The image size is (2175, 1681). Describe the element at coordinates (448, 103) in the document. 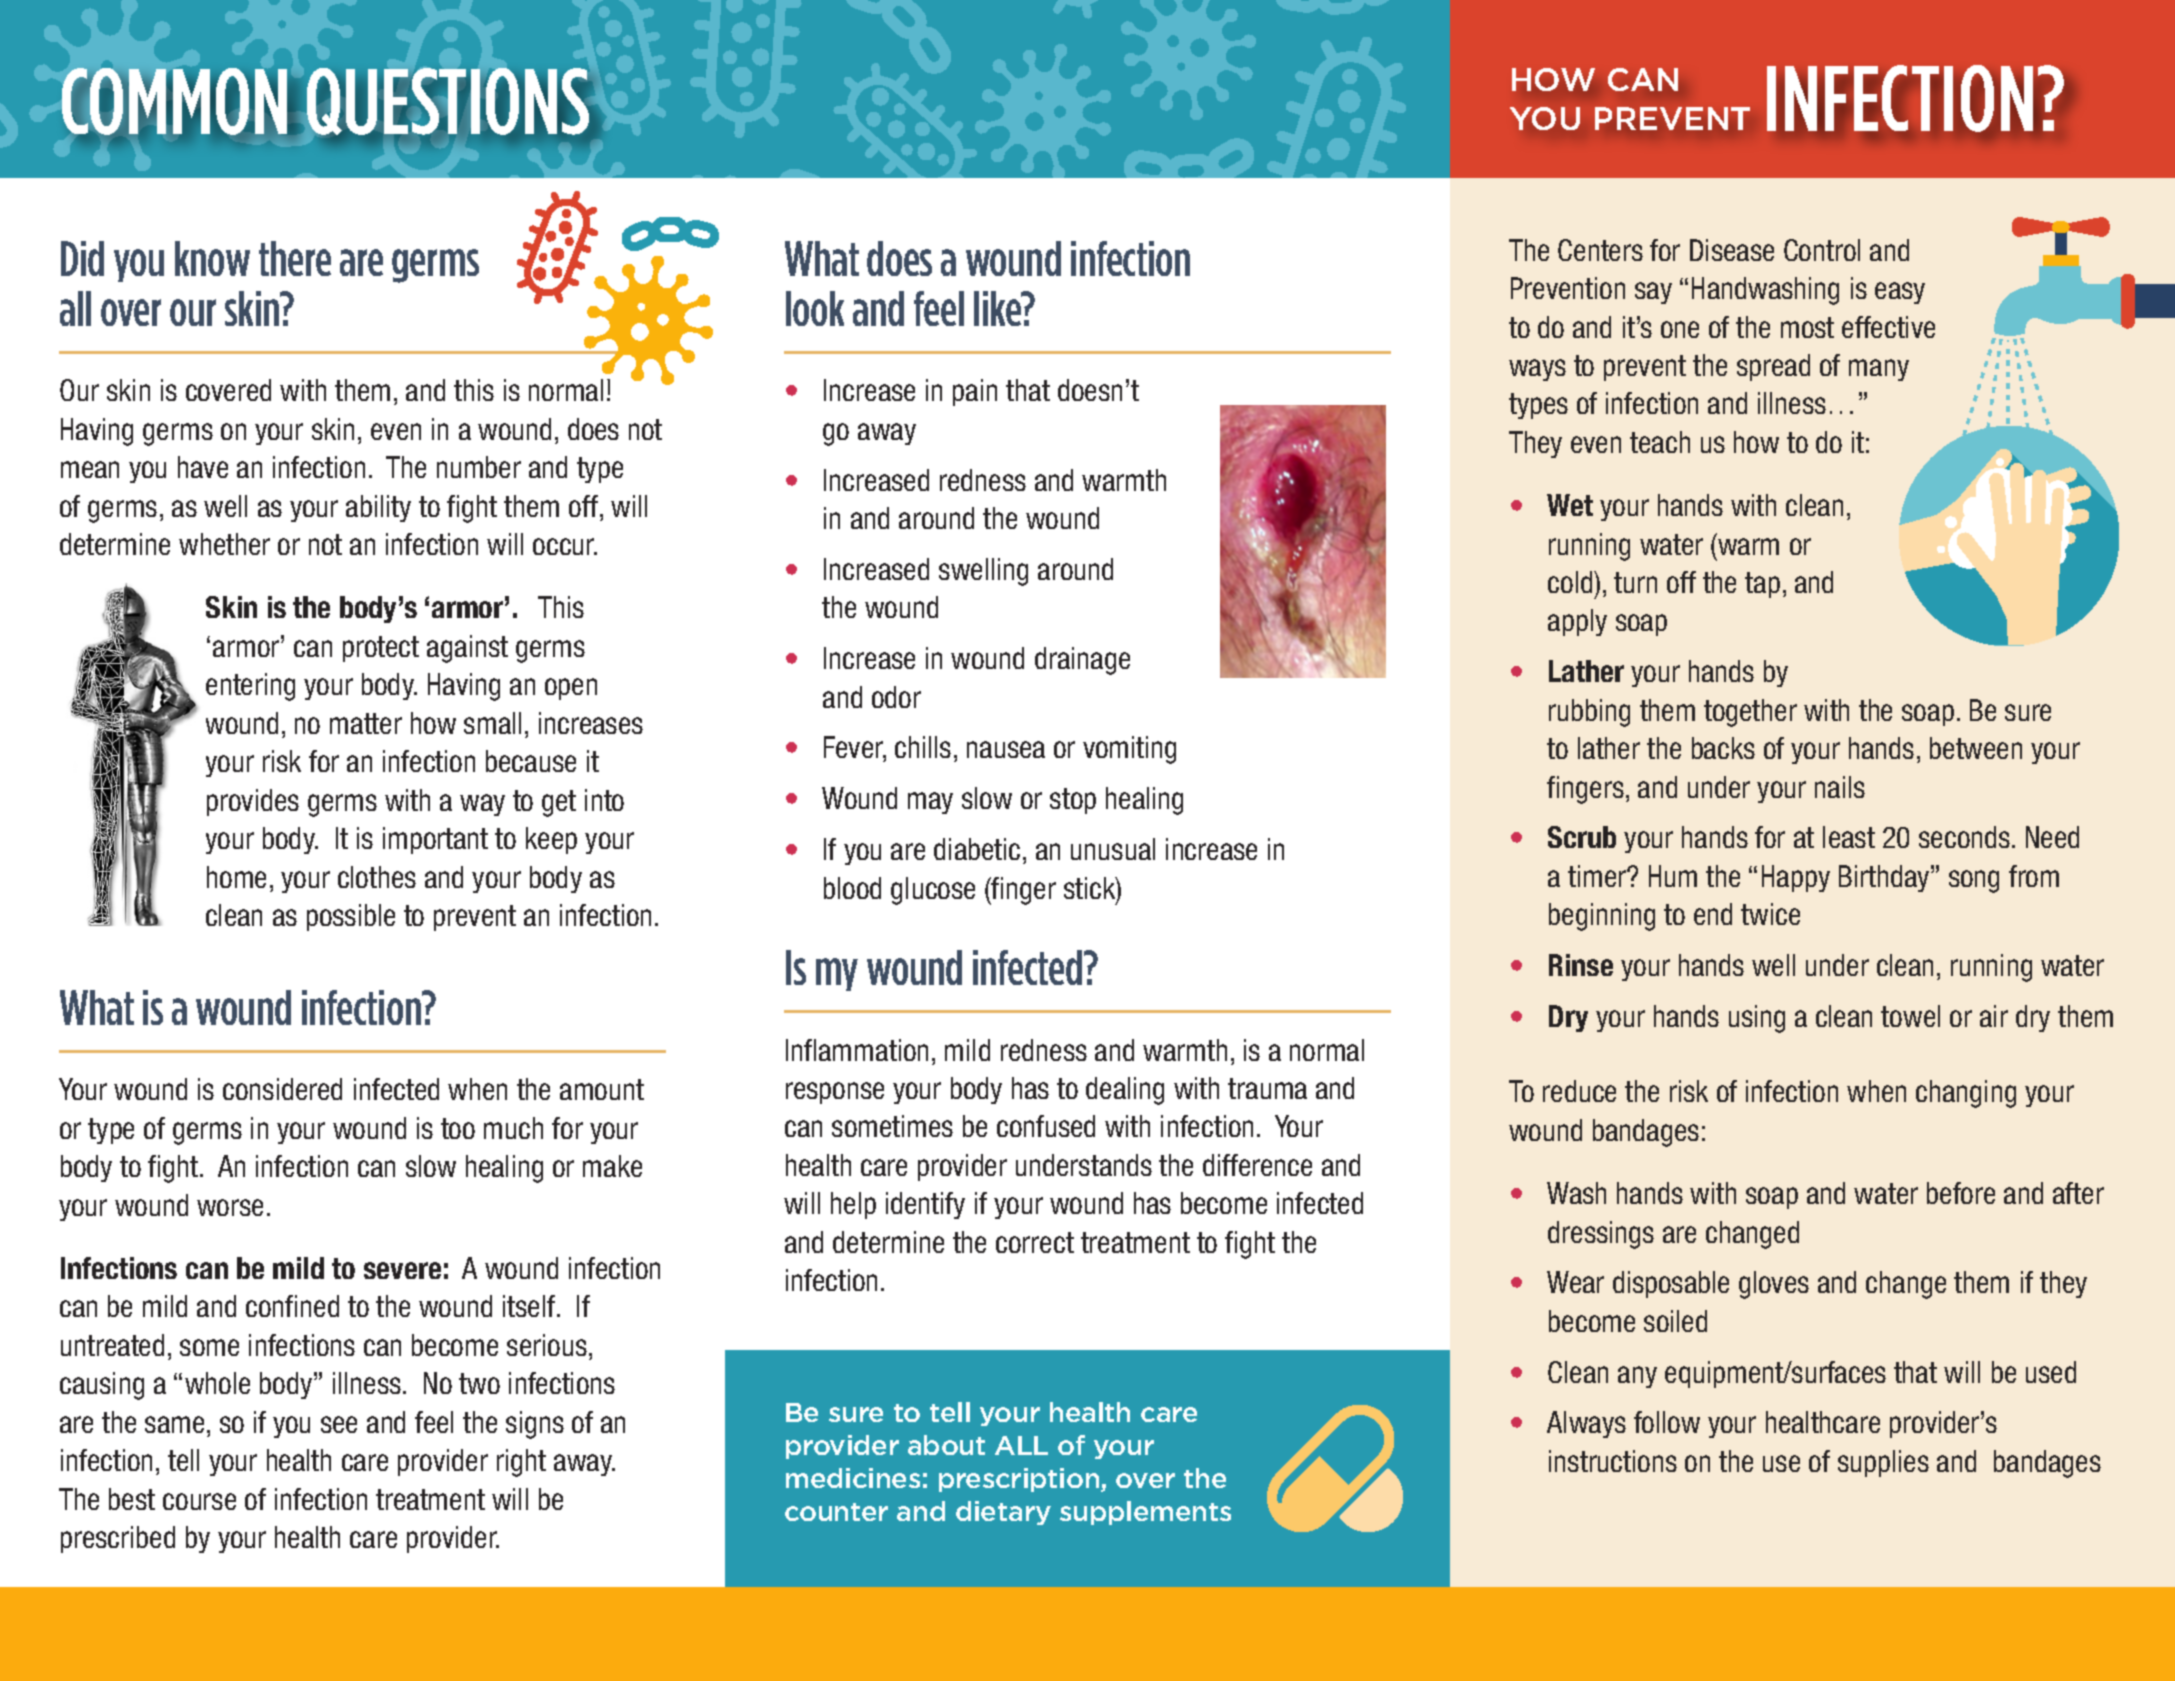

I see `QUESTIONS` at that location.
